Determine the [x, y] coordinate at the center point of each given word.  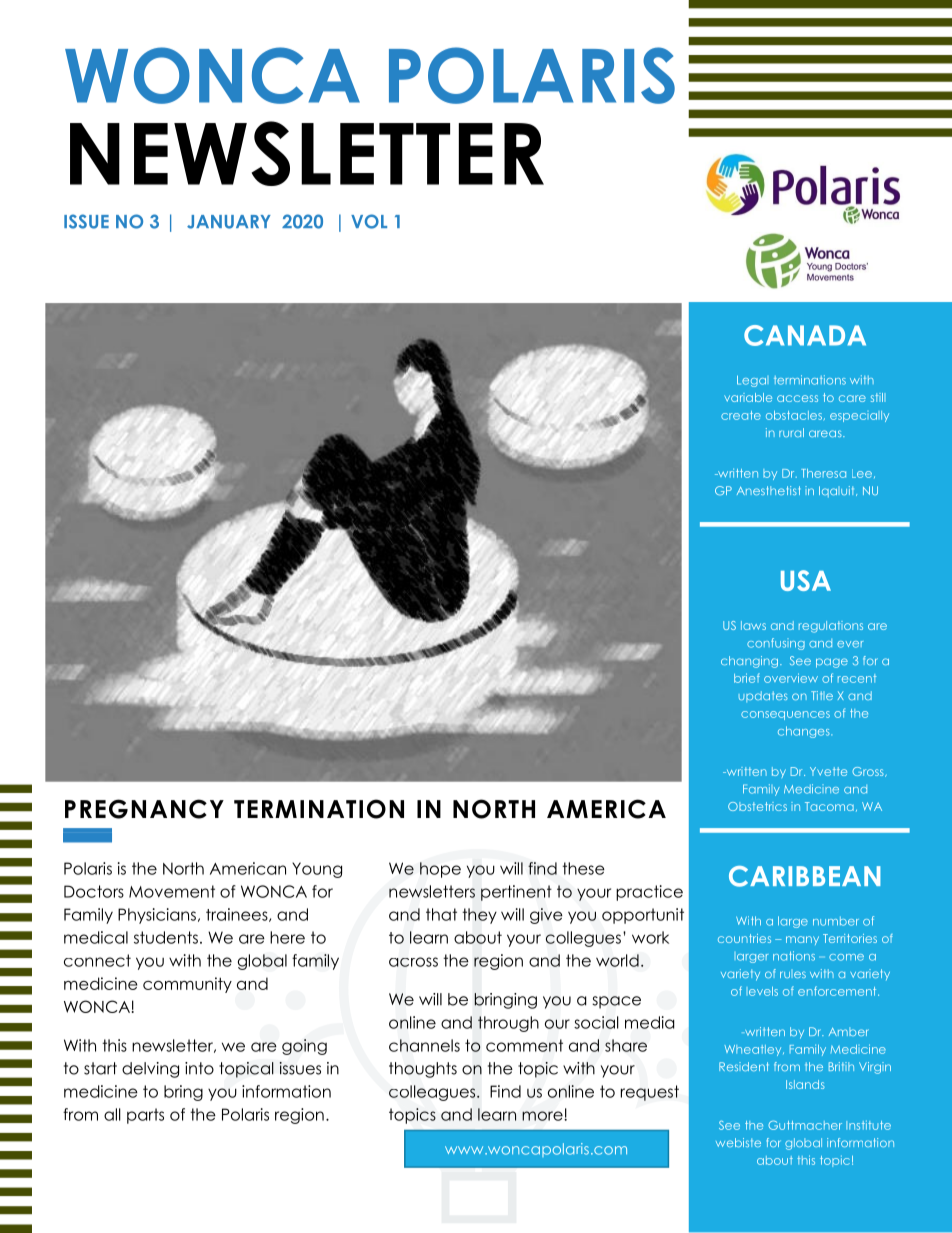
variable [748, 397]
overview [791, 678]
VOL [369, 221]
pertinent [516, 893]
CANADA [805, 335]
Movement [172, 891]
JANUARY [229, 222]
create [741, 415]
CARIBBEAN [805, 876]
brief [747, 678]
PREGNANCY [144, 809]
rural [791, 432]
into [199, 1068]
